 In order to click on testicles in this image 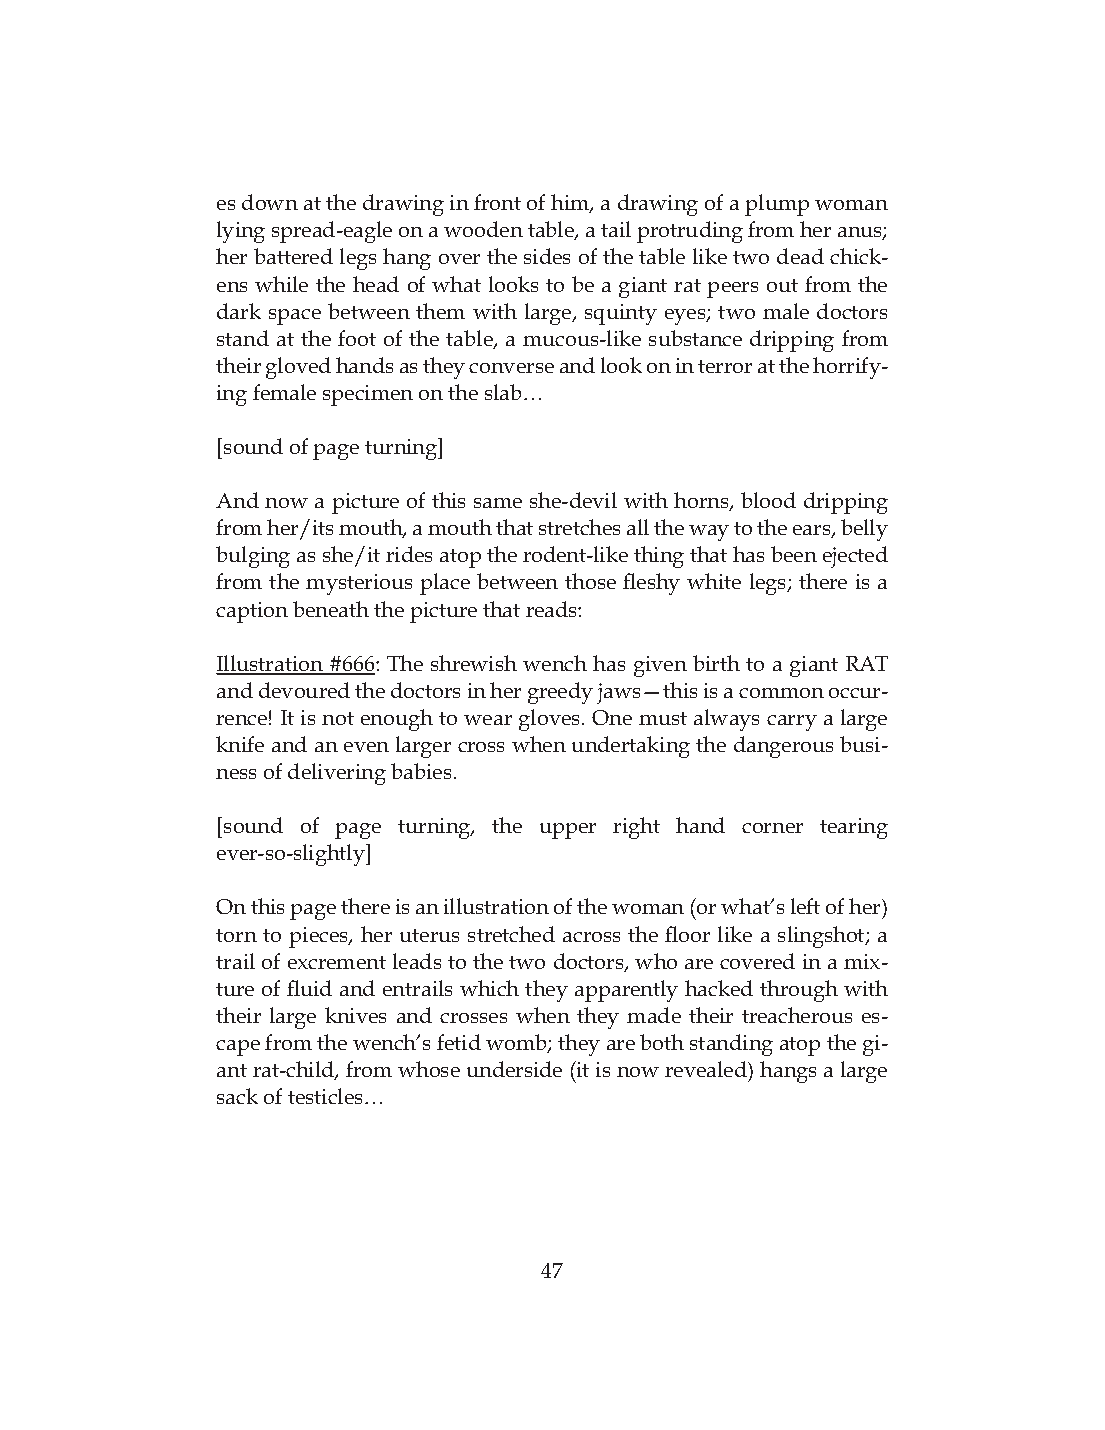, I will do `click(325, 1096)`.
